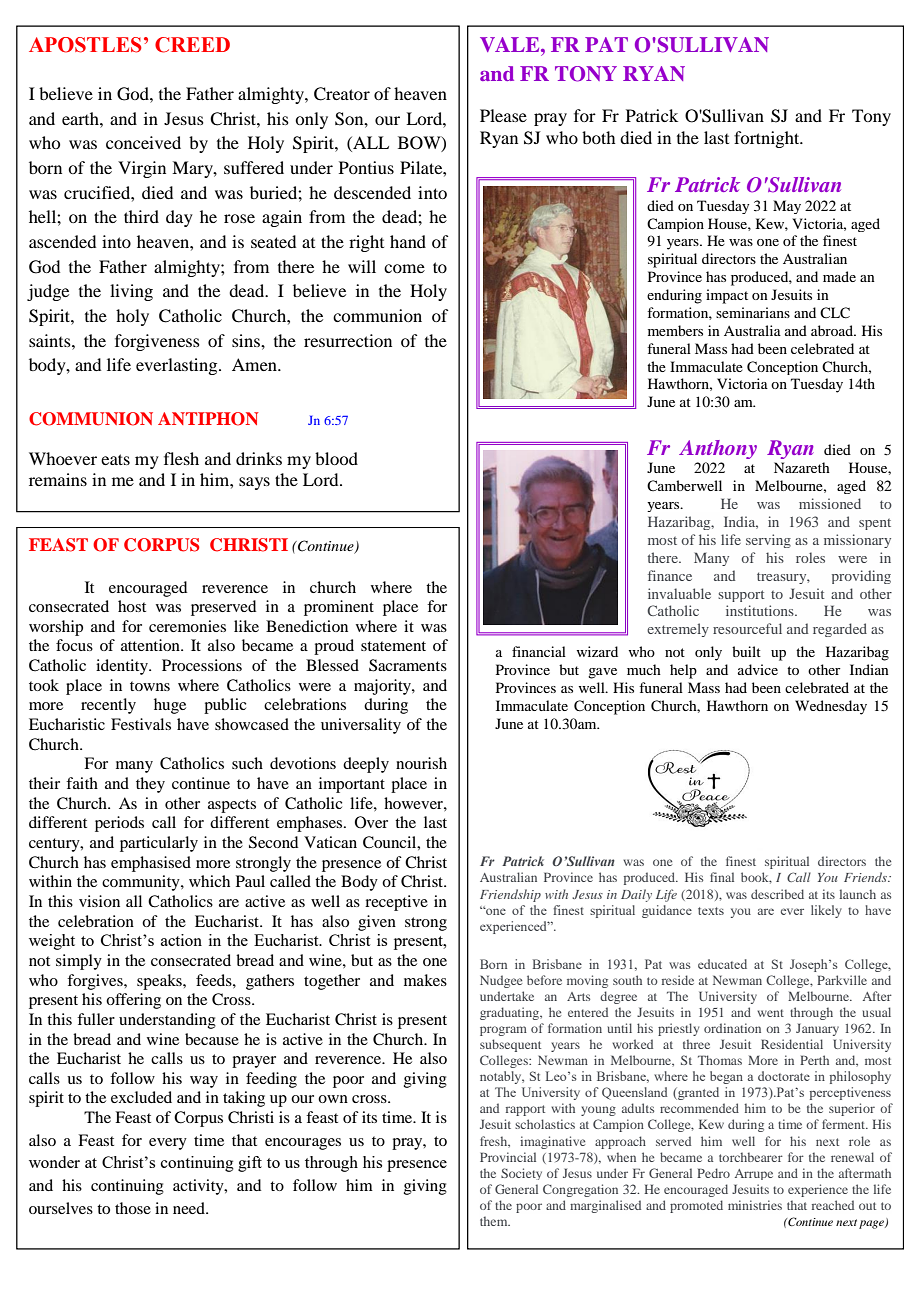 The width and height of the document is (924, 1308). Describe the element at coordinates (115, 459) in the document. I see `eats` at that location.
